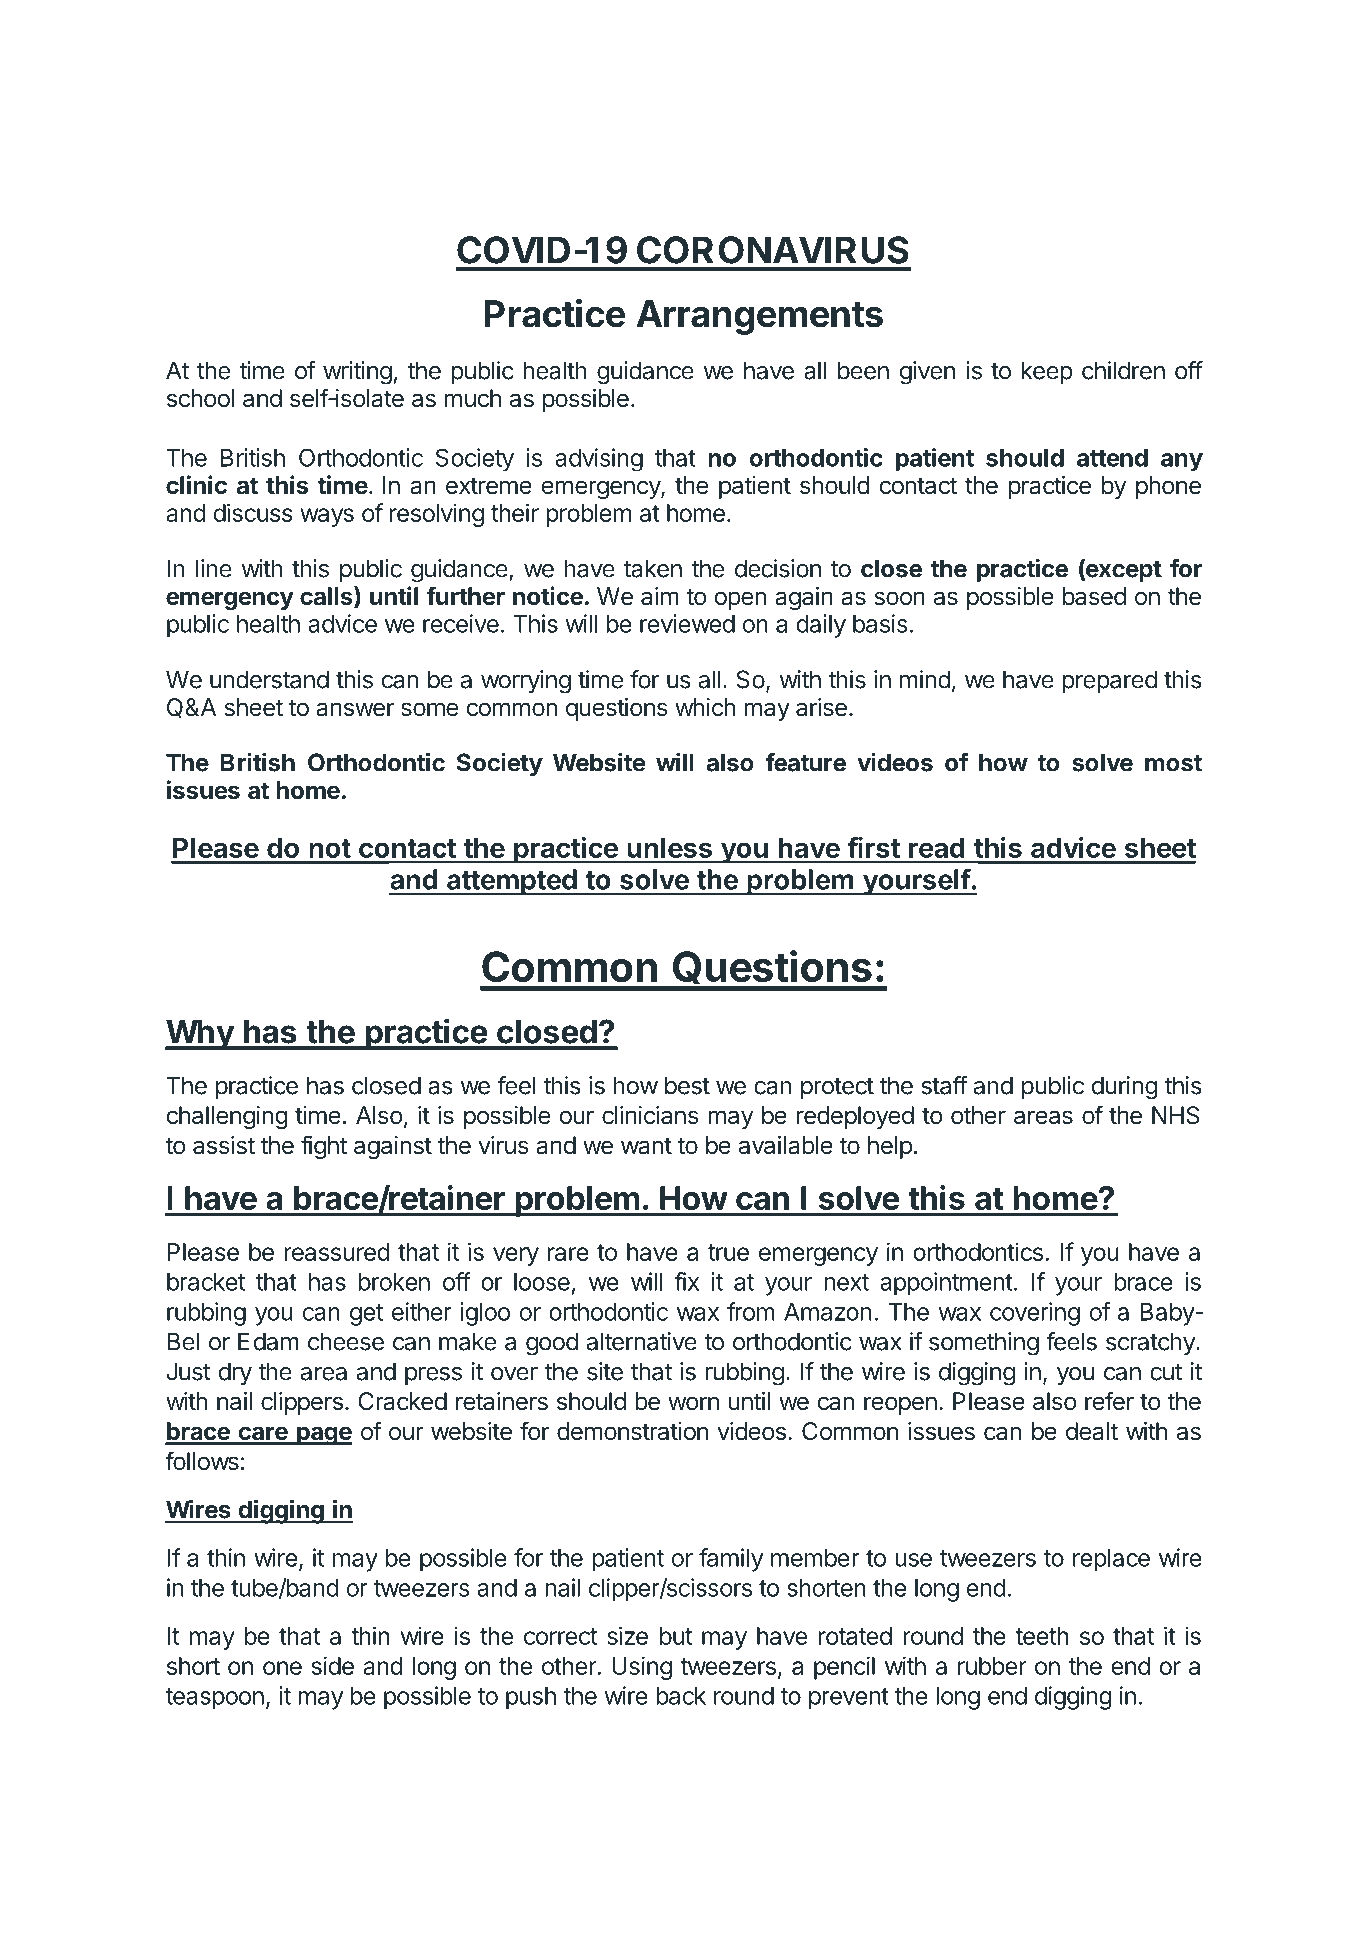 This screenshot has height=1933, width=1367. What do you see at coordinates (200, 1034) in the screenshot?
I see `Why` at bounding box center [200, 1034].
